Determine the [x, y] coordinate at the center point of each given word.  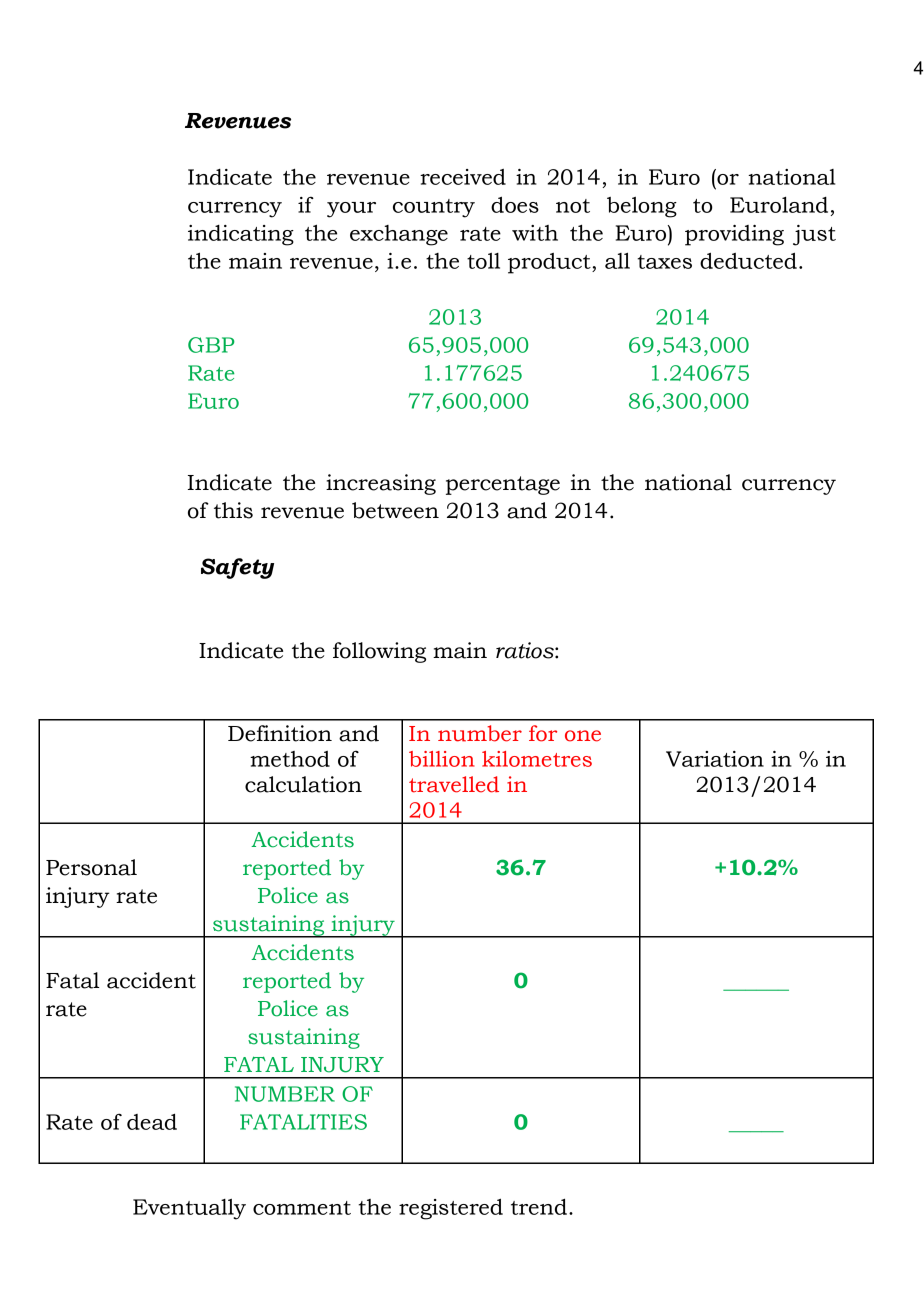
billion [442, 759]
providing [734, 235]
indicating [241, 235]
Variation [715, 759]
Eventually [189, 1209]
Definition [280, 733]
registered [451, 1209]
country [434, 208]
